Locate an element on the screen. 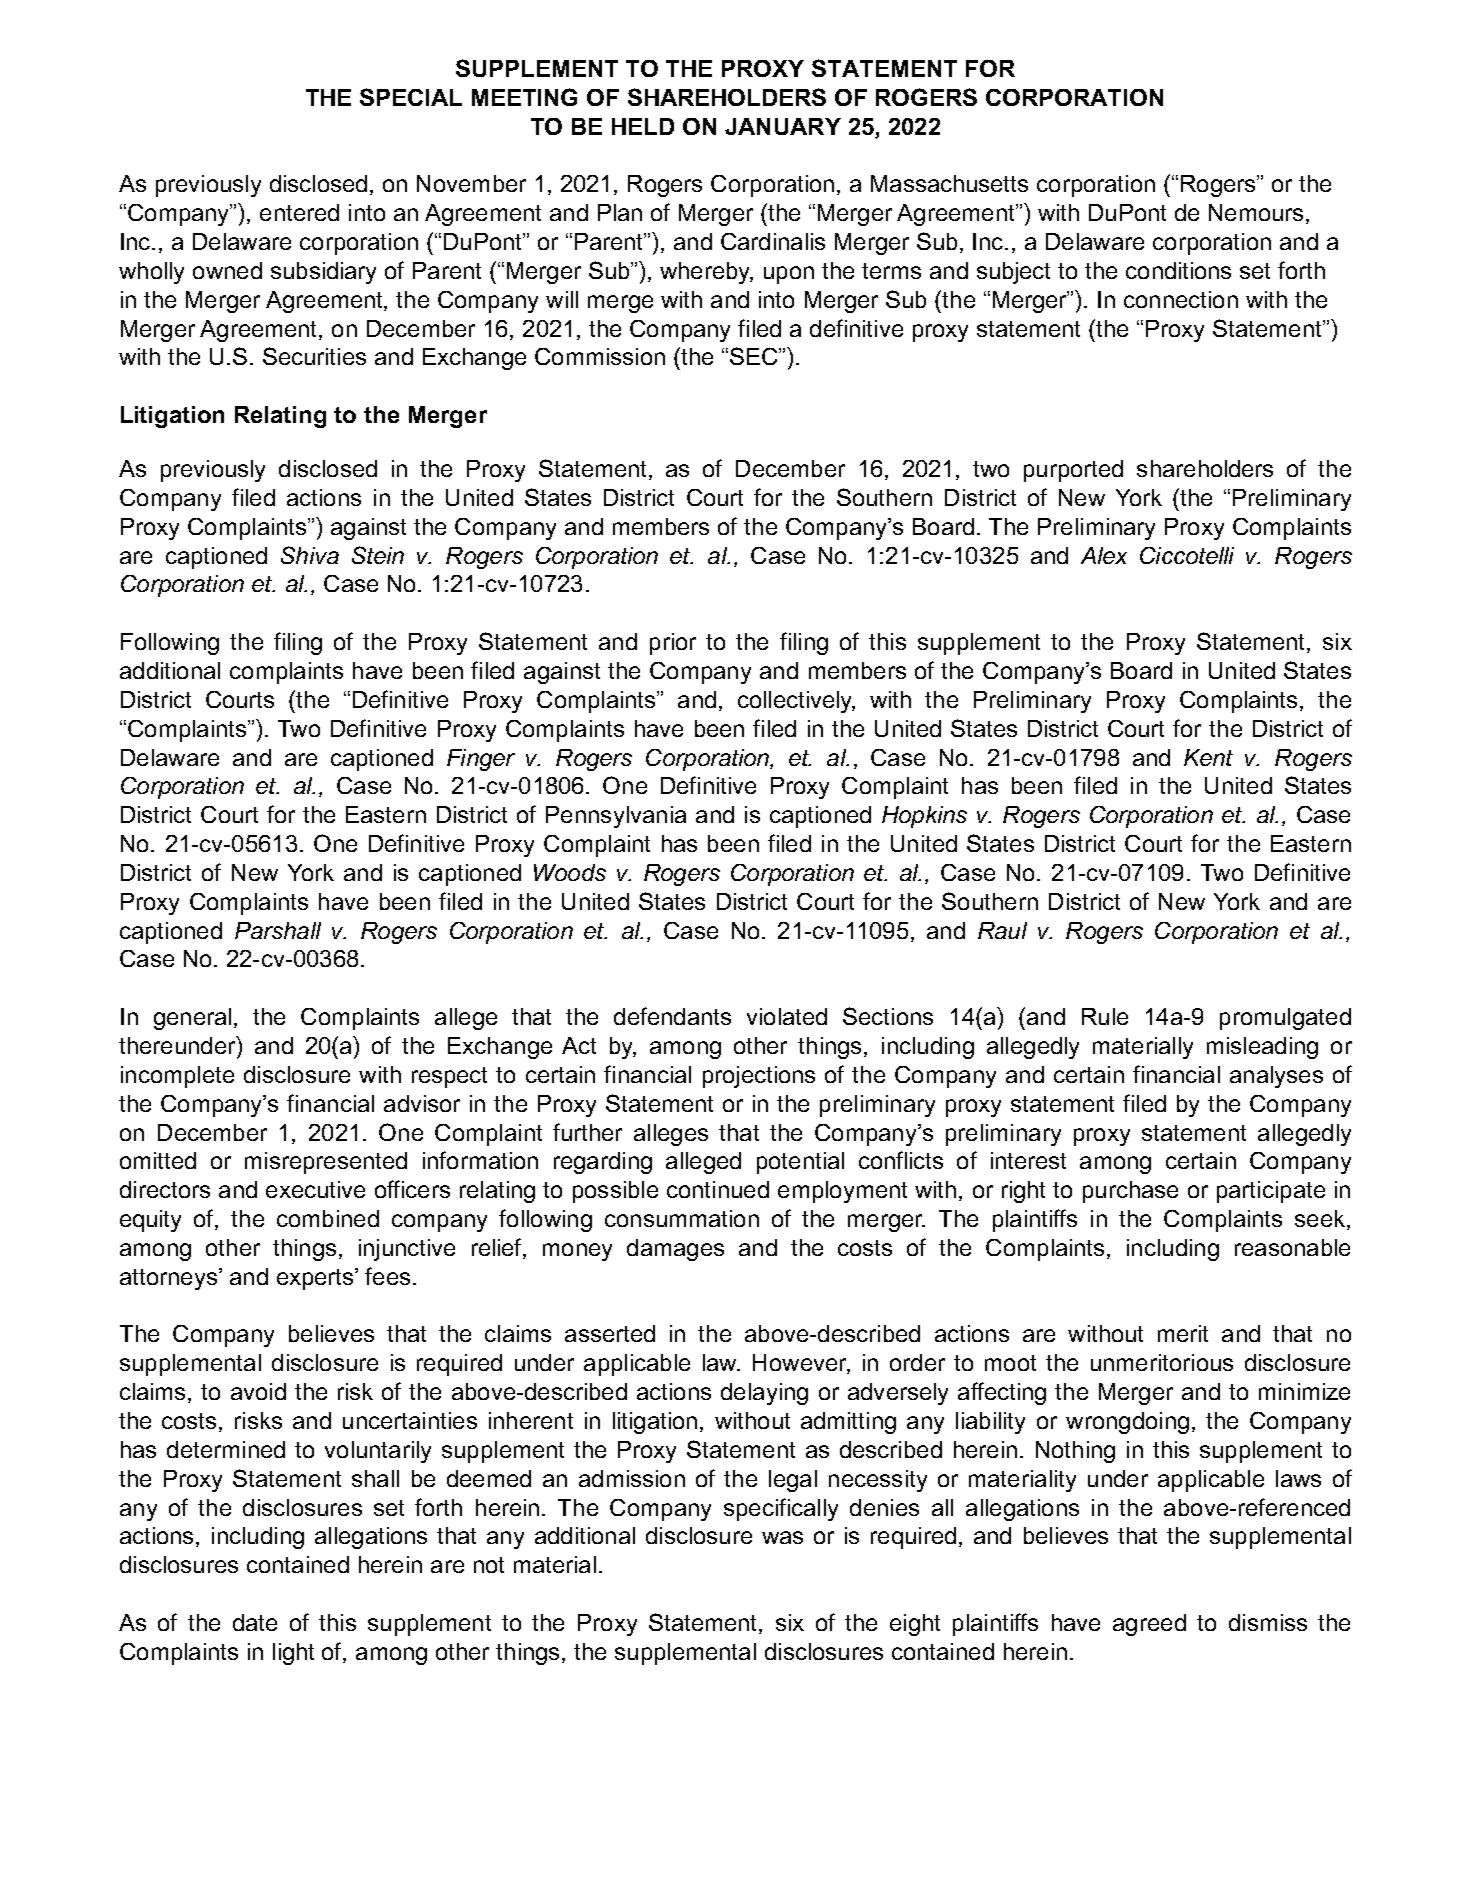  entered is located at coordinates (299, 212).
